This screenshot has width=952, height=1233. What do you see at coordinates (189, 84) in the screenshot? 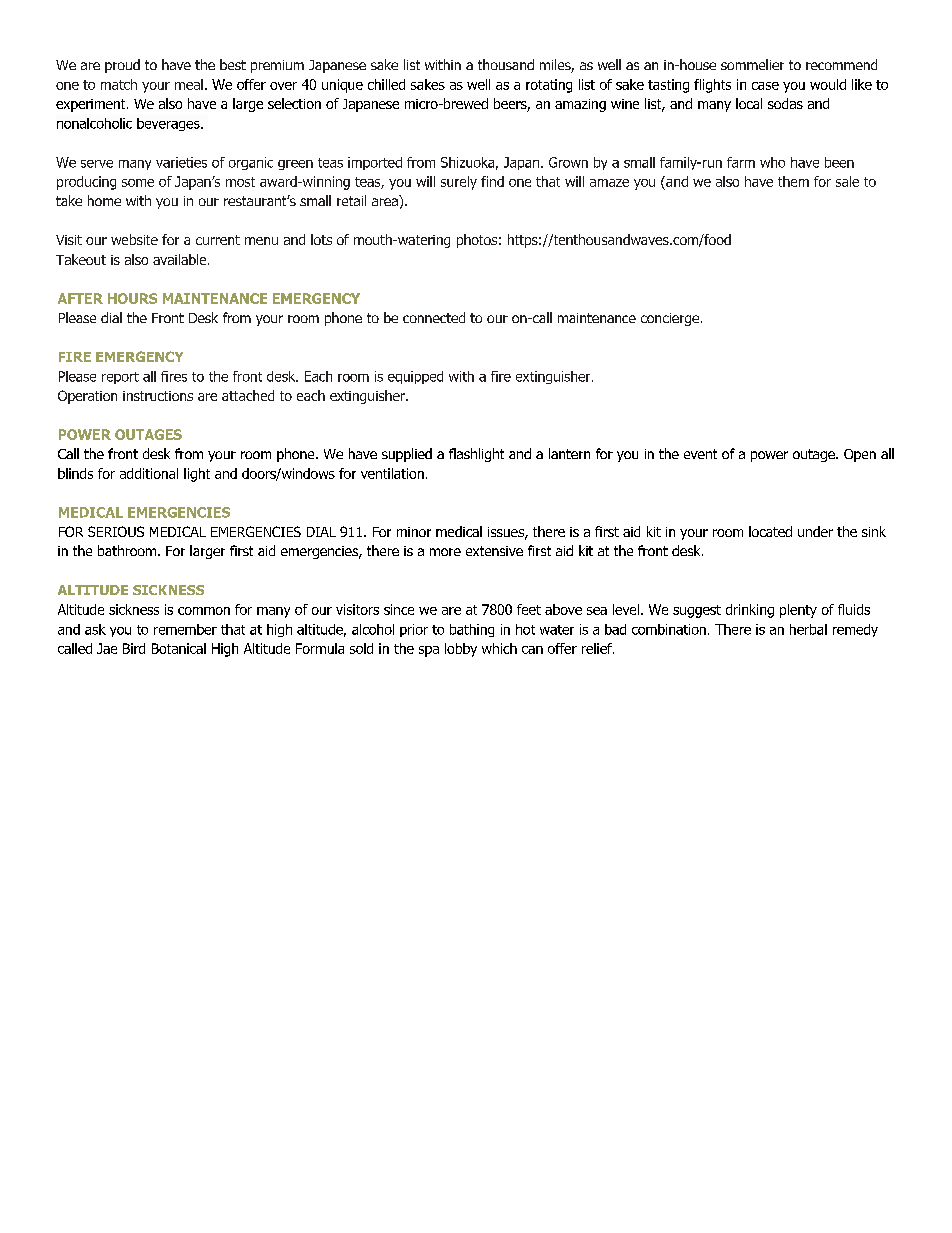
I see `meal` at bounding box center [189, 84].
